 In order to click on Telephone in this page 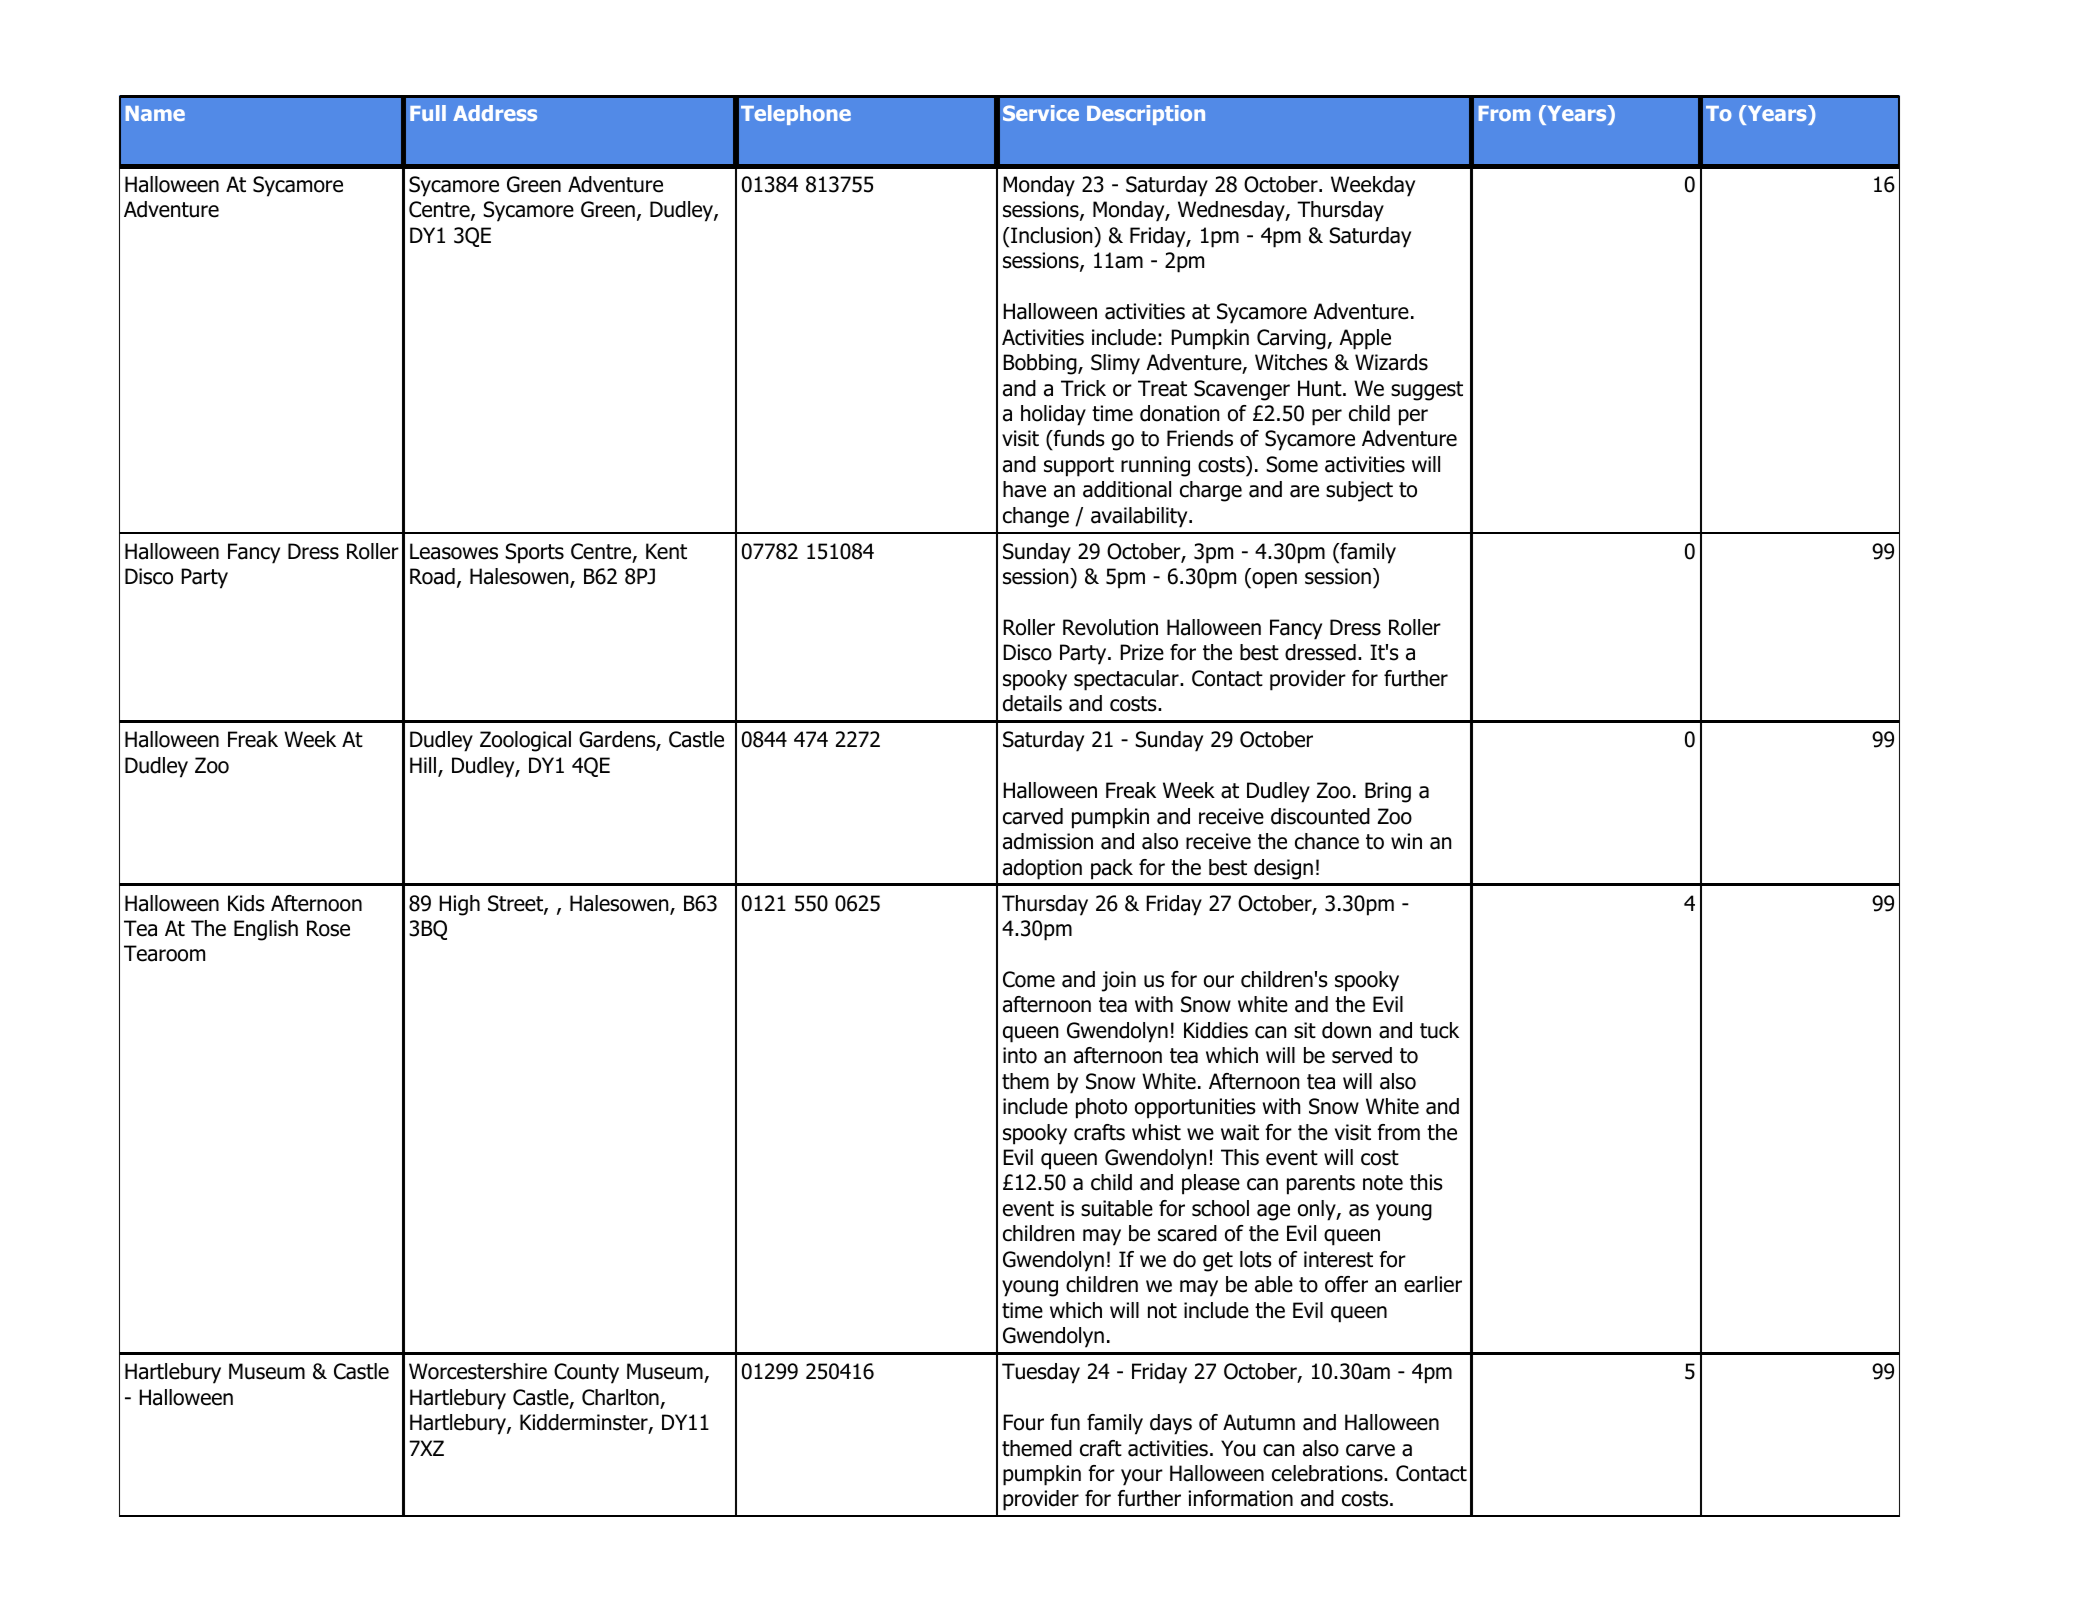, I will do `click(796, 115)`.
